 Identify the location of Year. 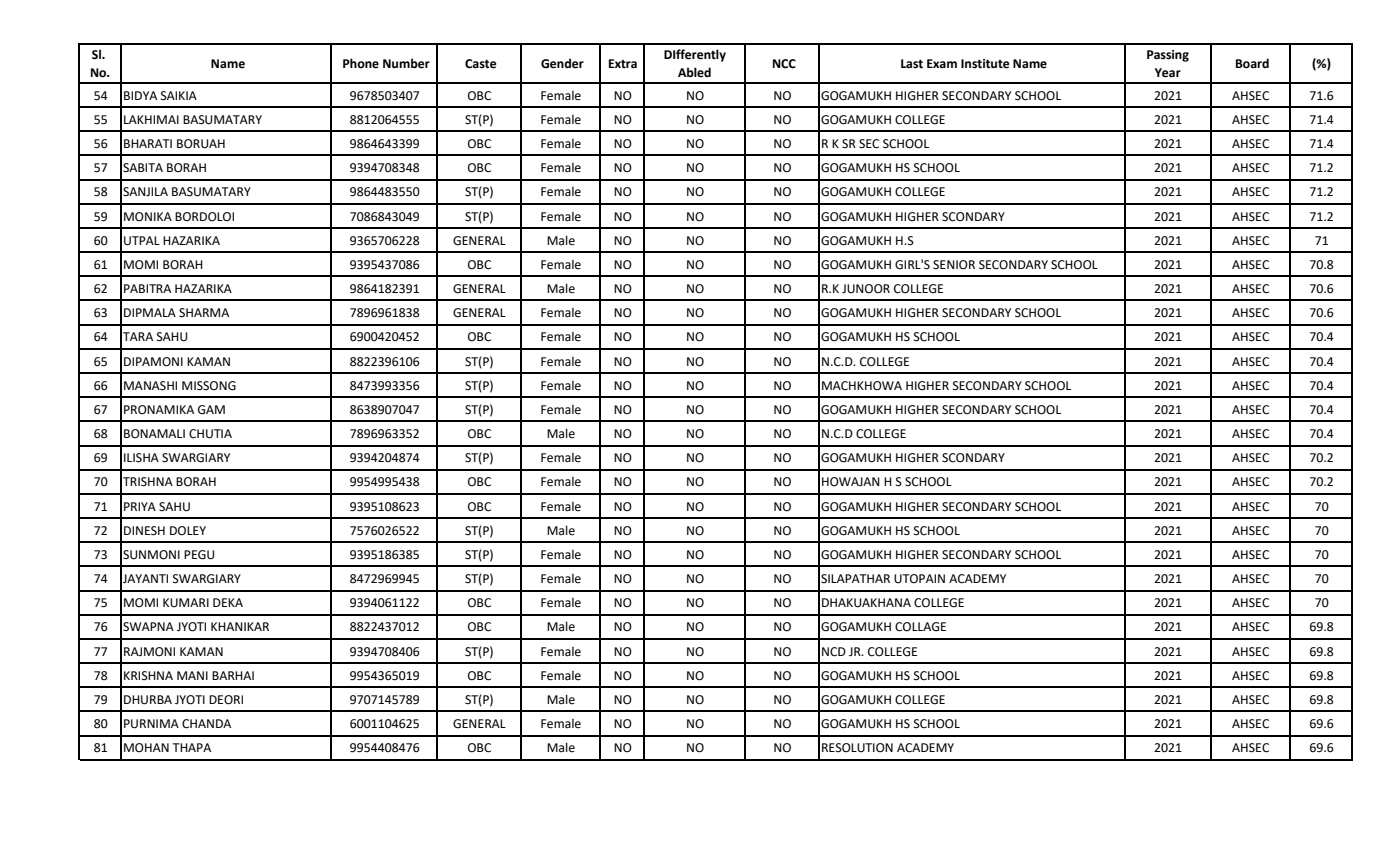
(1168, 73).
